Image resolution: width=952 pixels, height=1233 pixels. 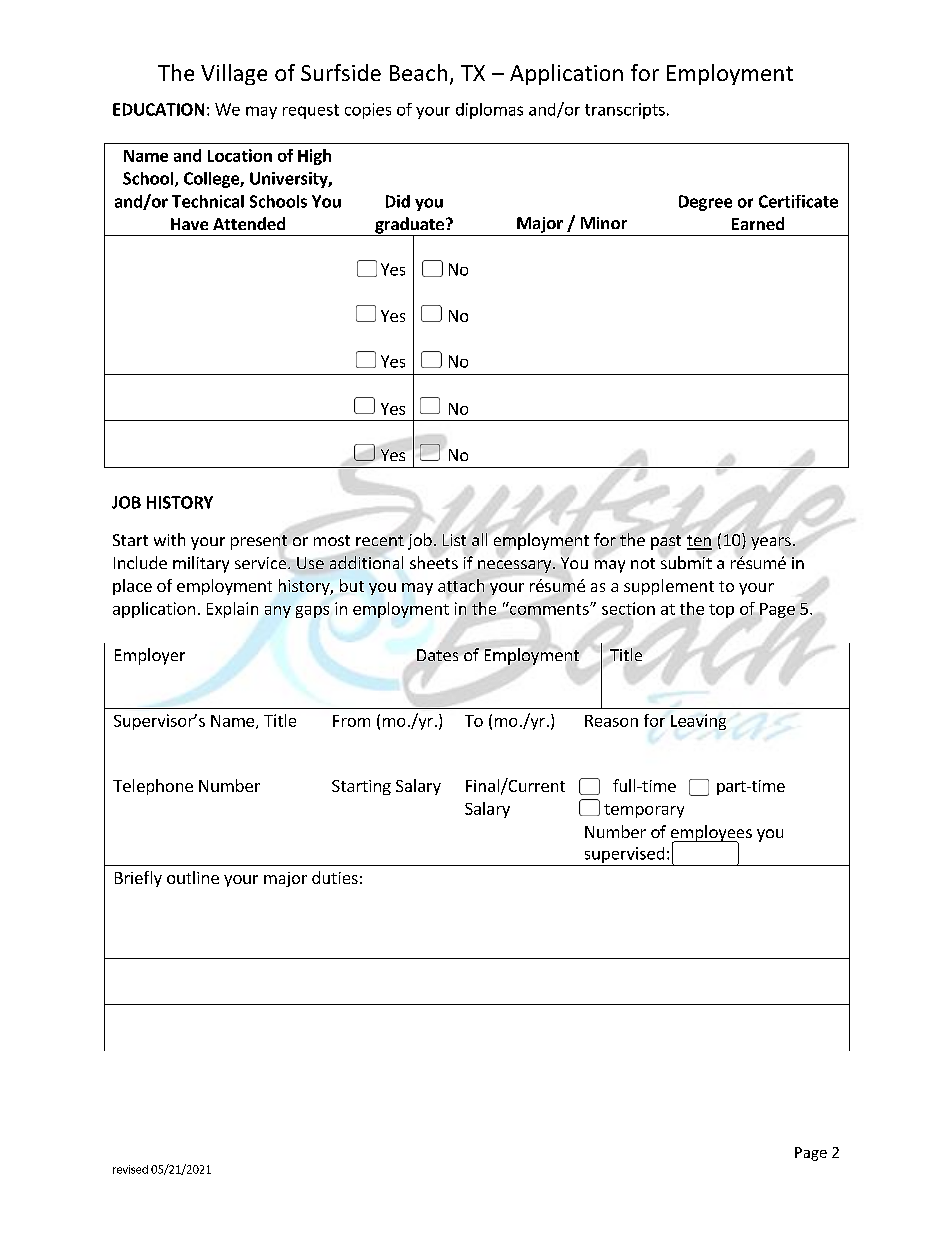 I want to click on List, so click(x=454, y=540).
